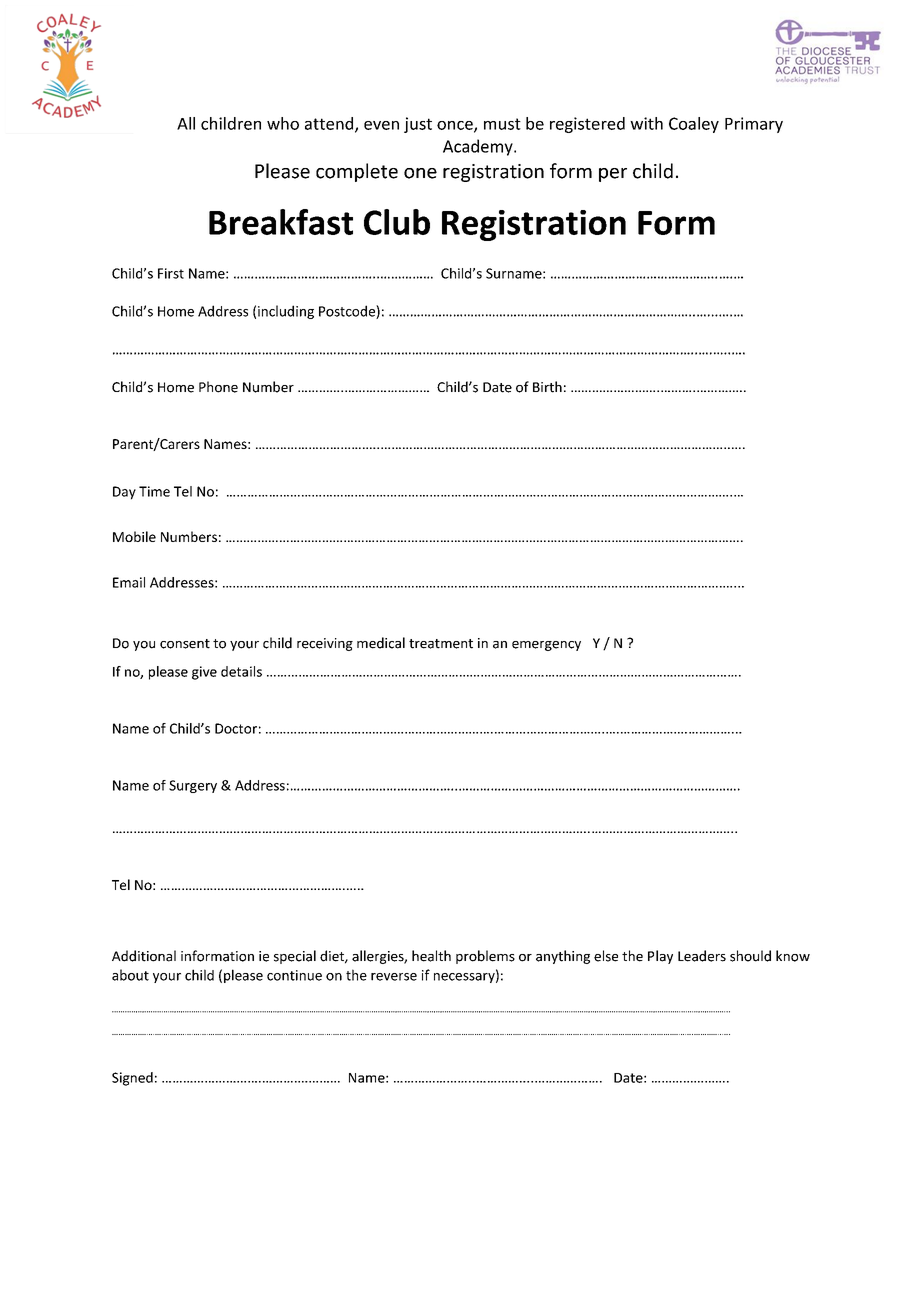 This screenshot has width=924, height=1308. Describe the element at coordinates (441, 644) in the screenshot. I see `treatment` at that location.
